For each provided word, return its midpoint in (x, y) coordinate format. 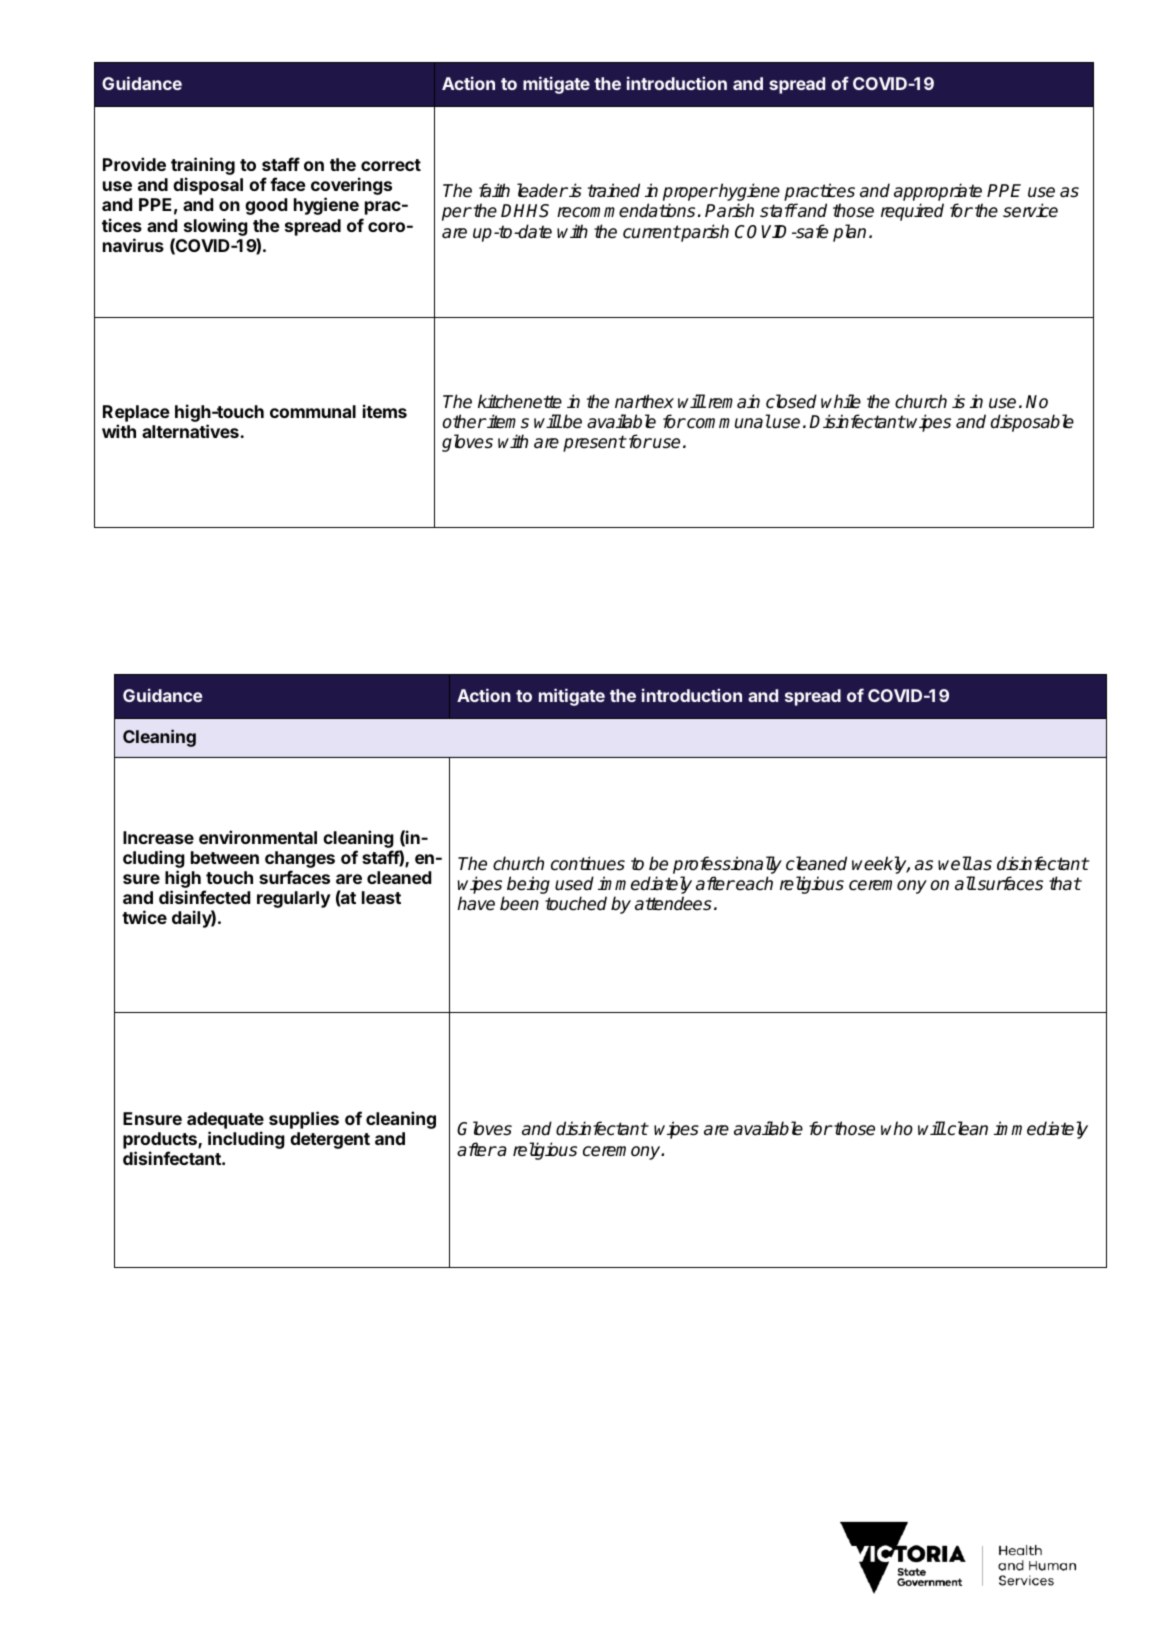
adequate (225, 1122)
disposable (1032, 423)
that (1065, 883)
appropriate (938, 193)
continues (588, 863)
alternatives (191, 431)
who (897, 1128)
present (594, 443)
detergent (330, 1140)
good (266, 206)
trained (614, 190)
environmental (258, 837)
